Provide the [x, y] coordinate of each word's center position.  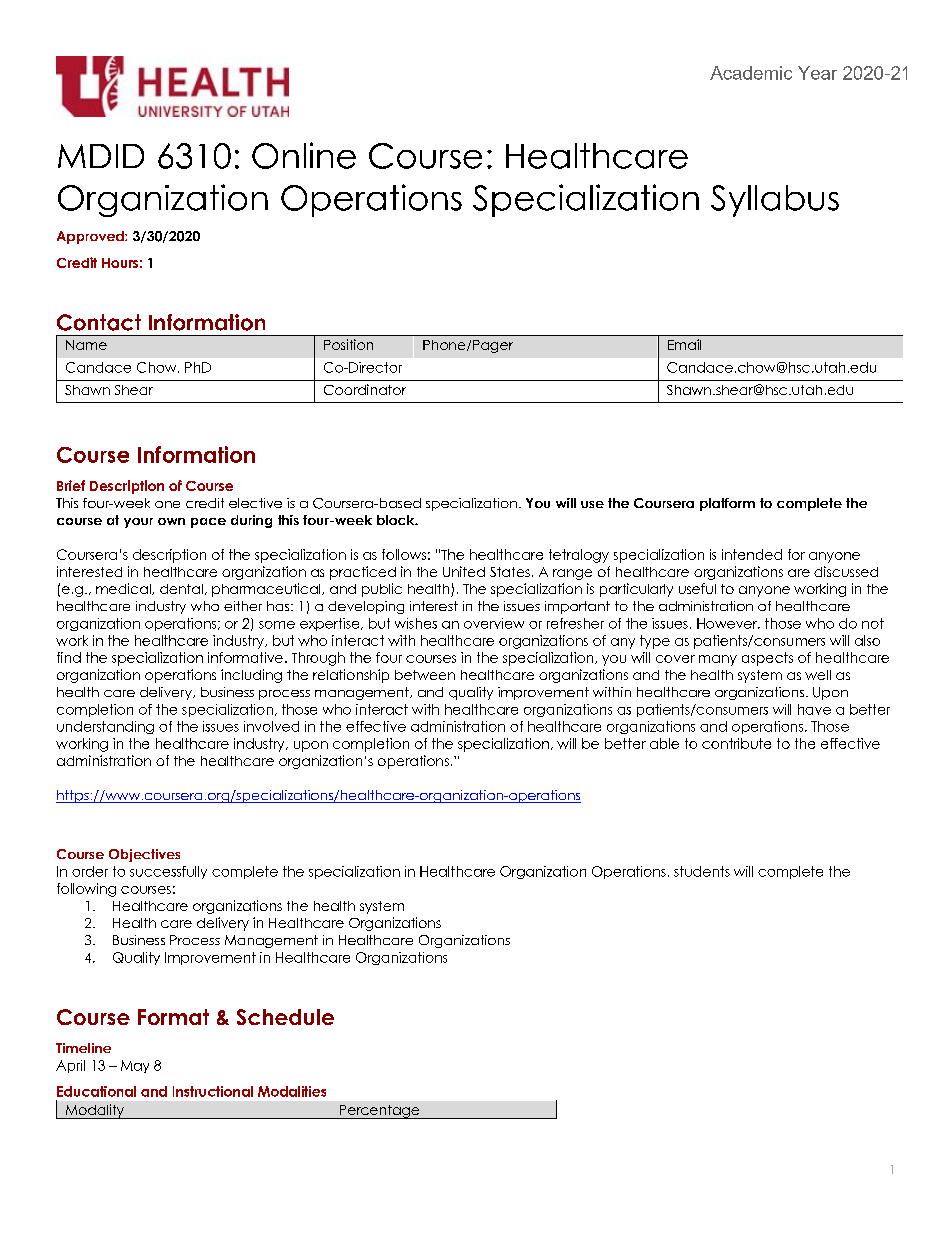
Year [817, 73]
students [702, 871]
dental [181, 589]
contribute [736, 743]
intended [752, 554]
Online [304, 155]
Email [684, 344]
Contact [99, 322]
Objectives [144, 855]
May [135, 1066]
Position [348, 344]
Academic [751, 73]
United [464, 571]
